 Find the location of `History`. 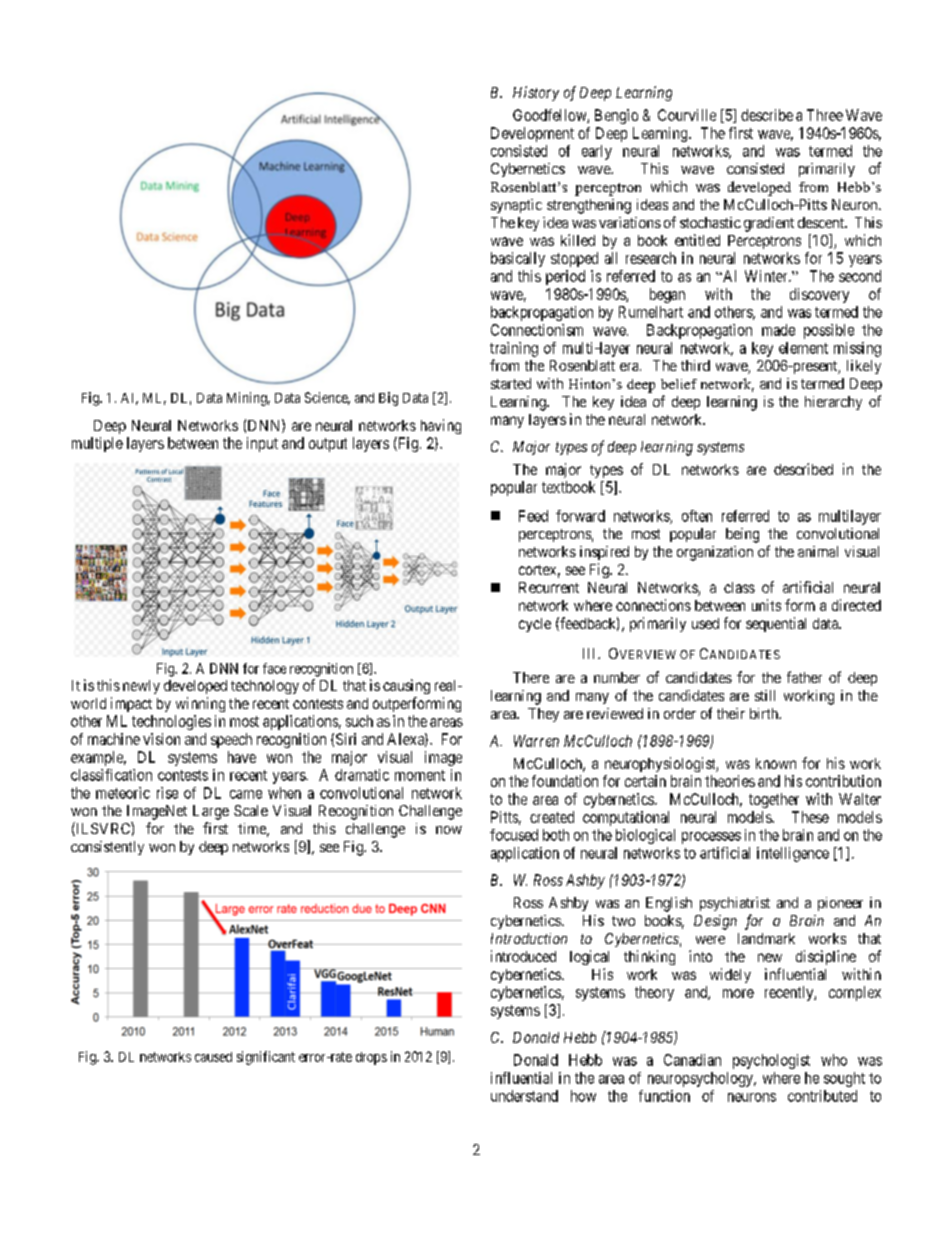

History is located at coordinates (536, 93).
